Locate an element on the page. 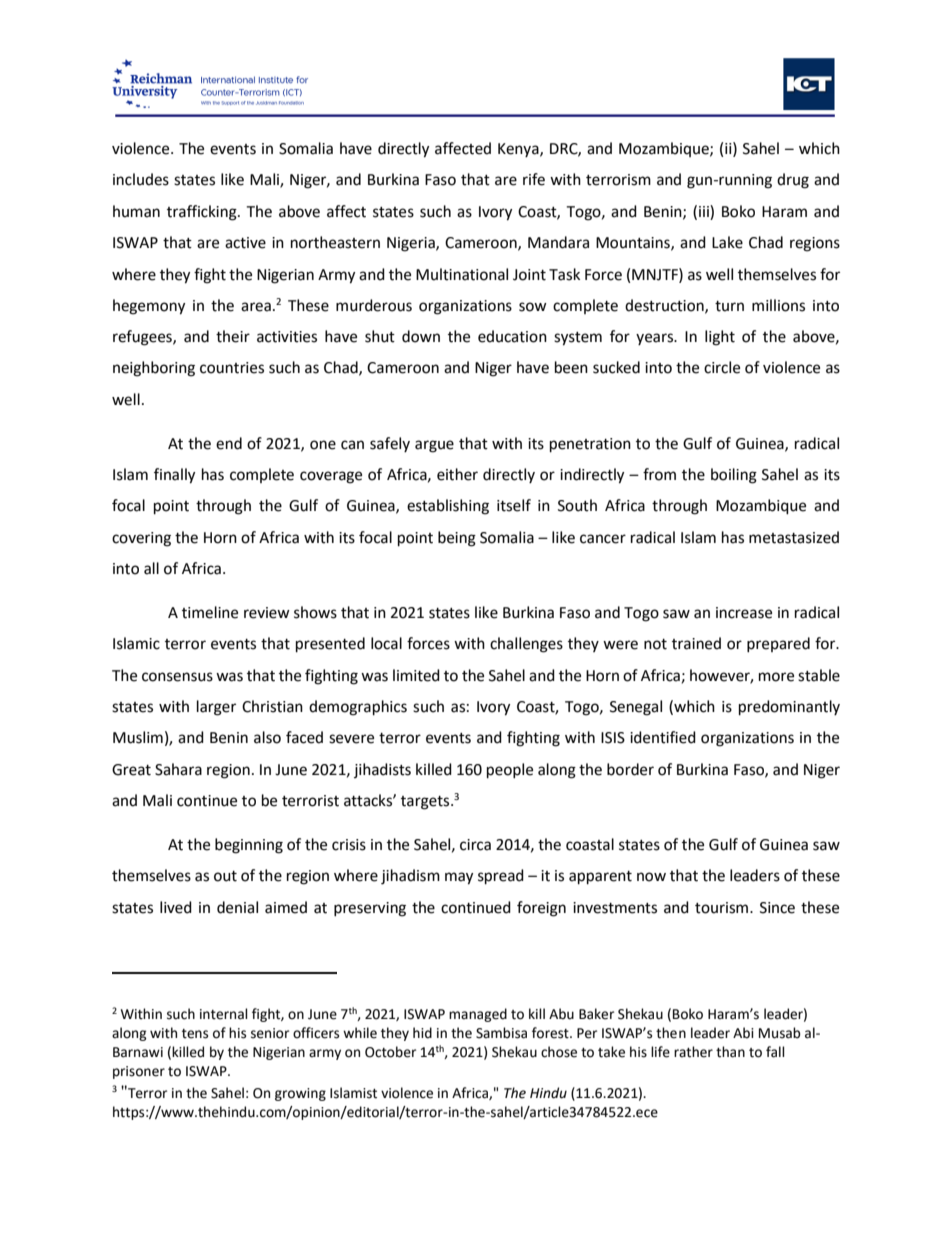 The height and width of the document is (1233, 952). rife is located at coordinates (534, 179).
